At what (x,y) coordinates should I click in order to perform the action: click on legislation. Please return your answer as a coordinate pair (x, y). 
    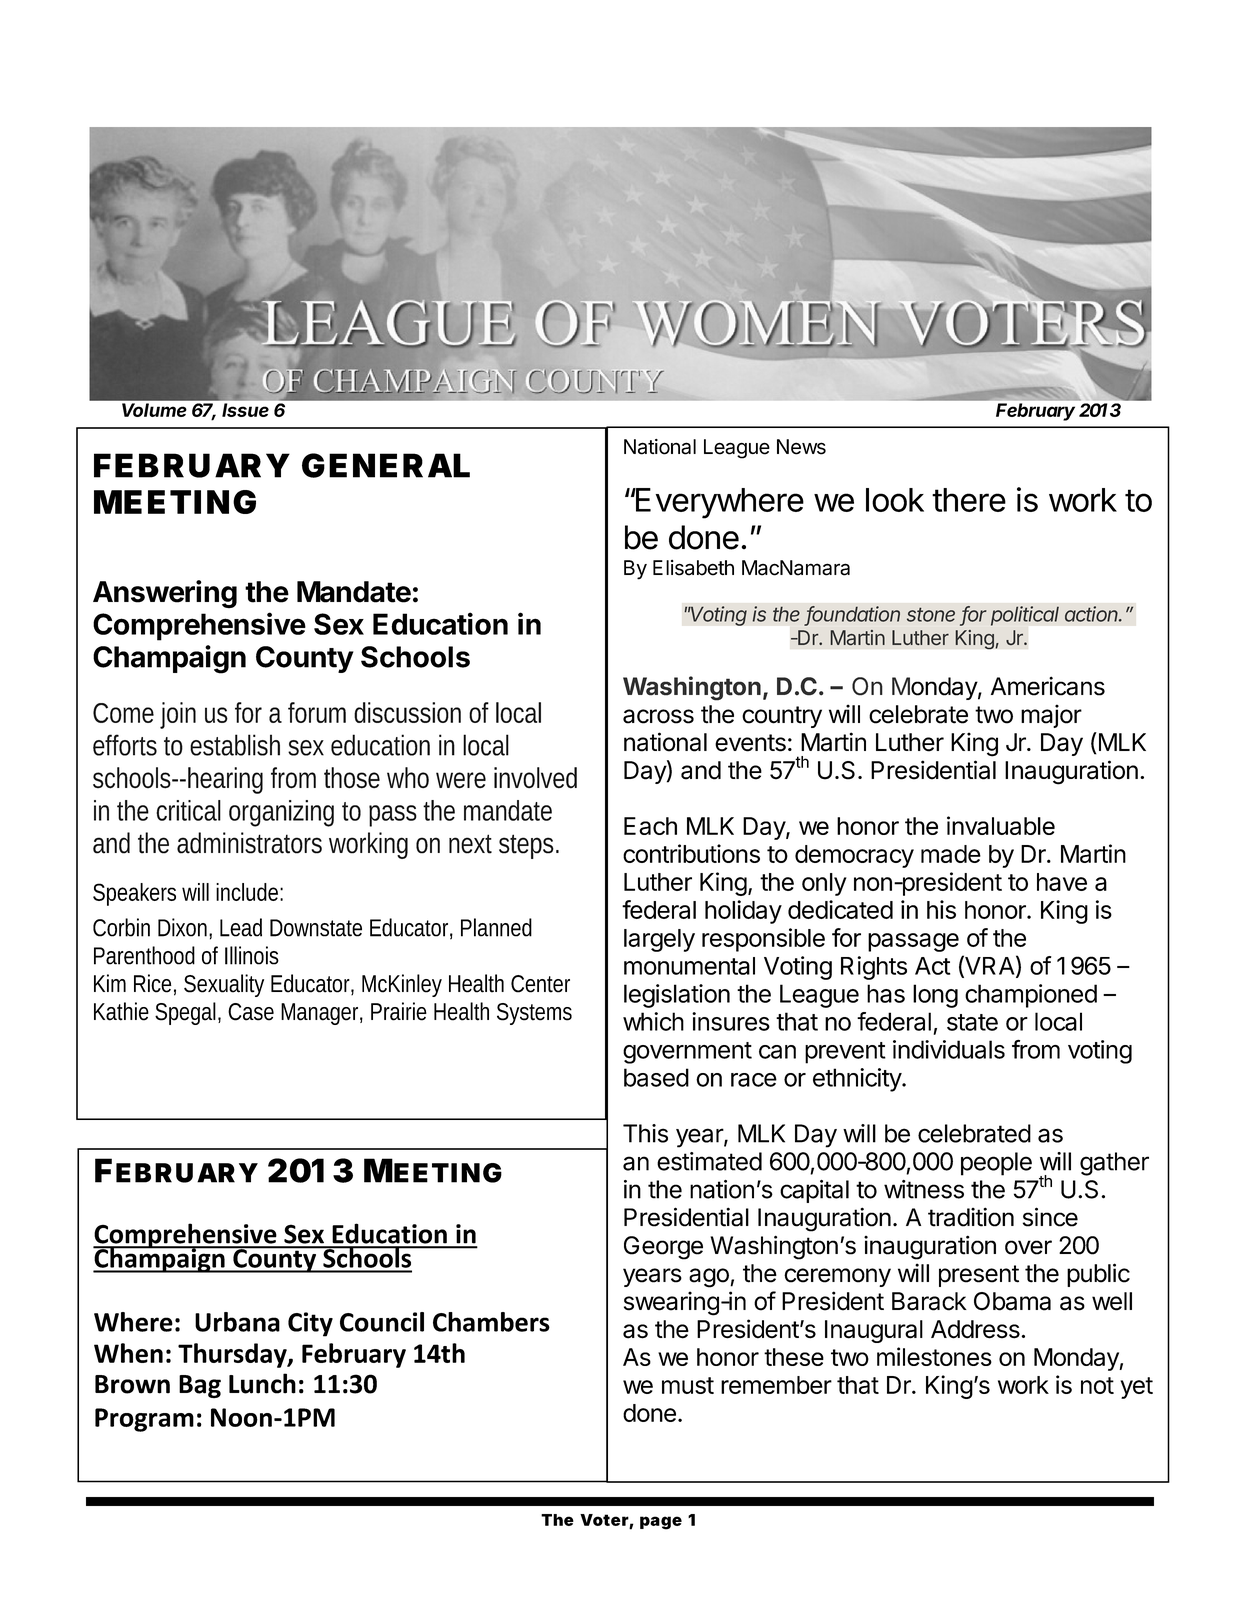
    Looking at the image, I should click on (677, 996).
